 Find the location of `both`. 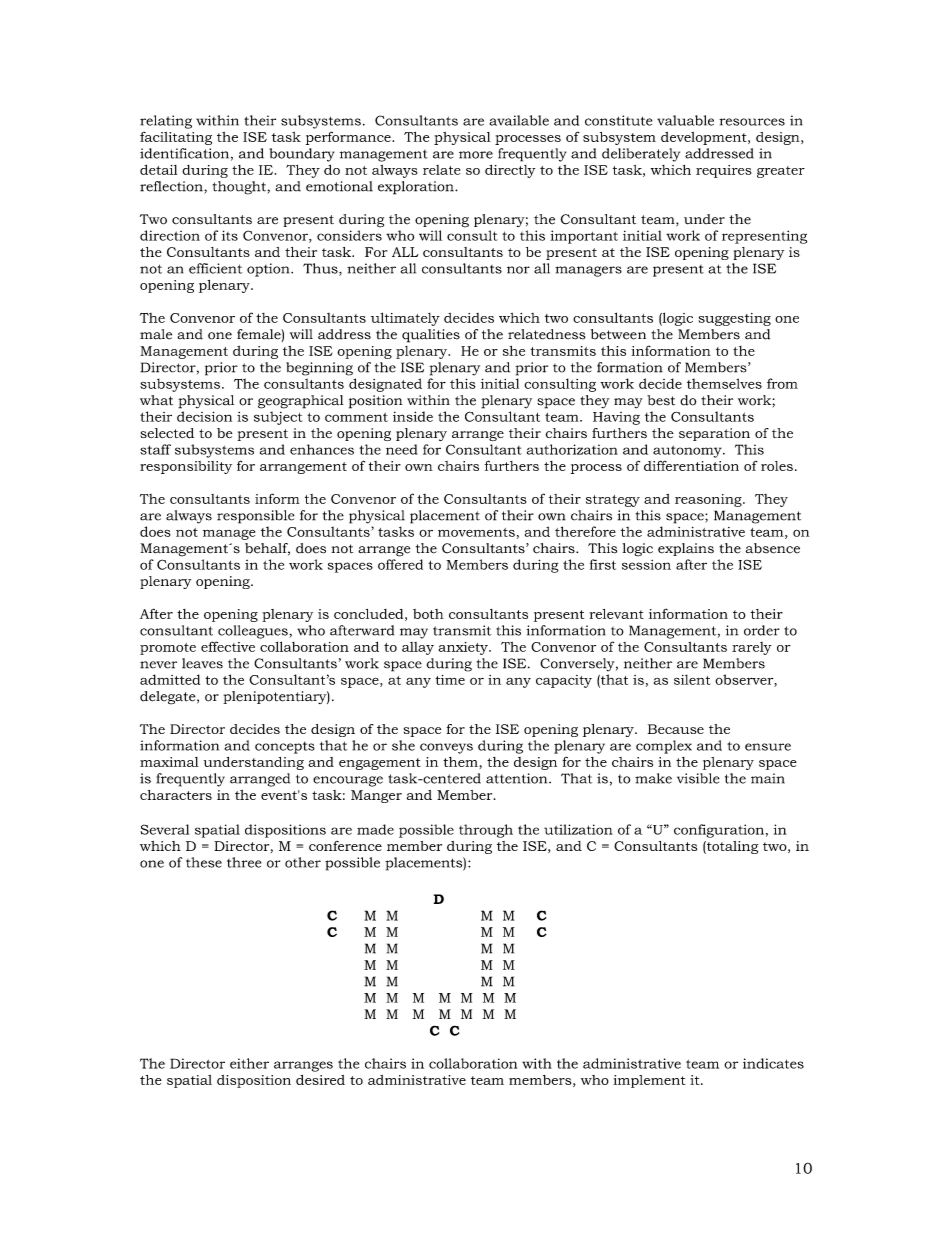

both is located at coordinates (428, 614).
